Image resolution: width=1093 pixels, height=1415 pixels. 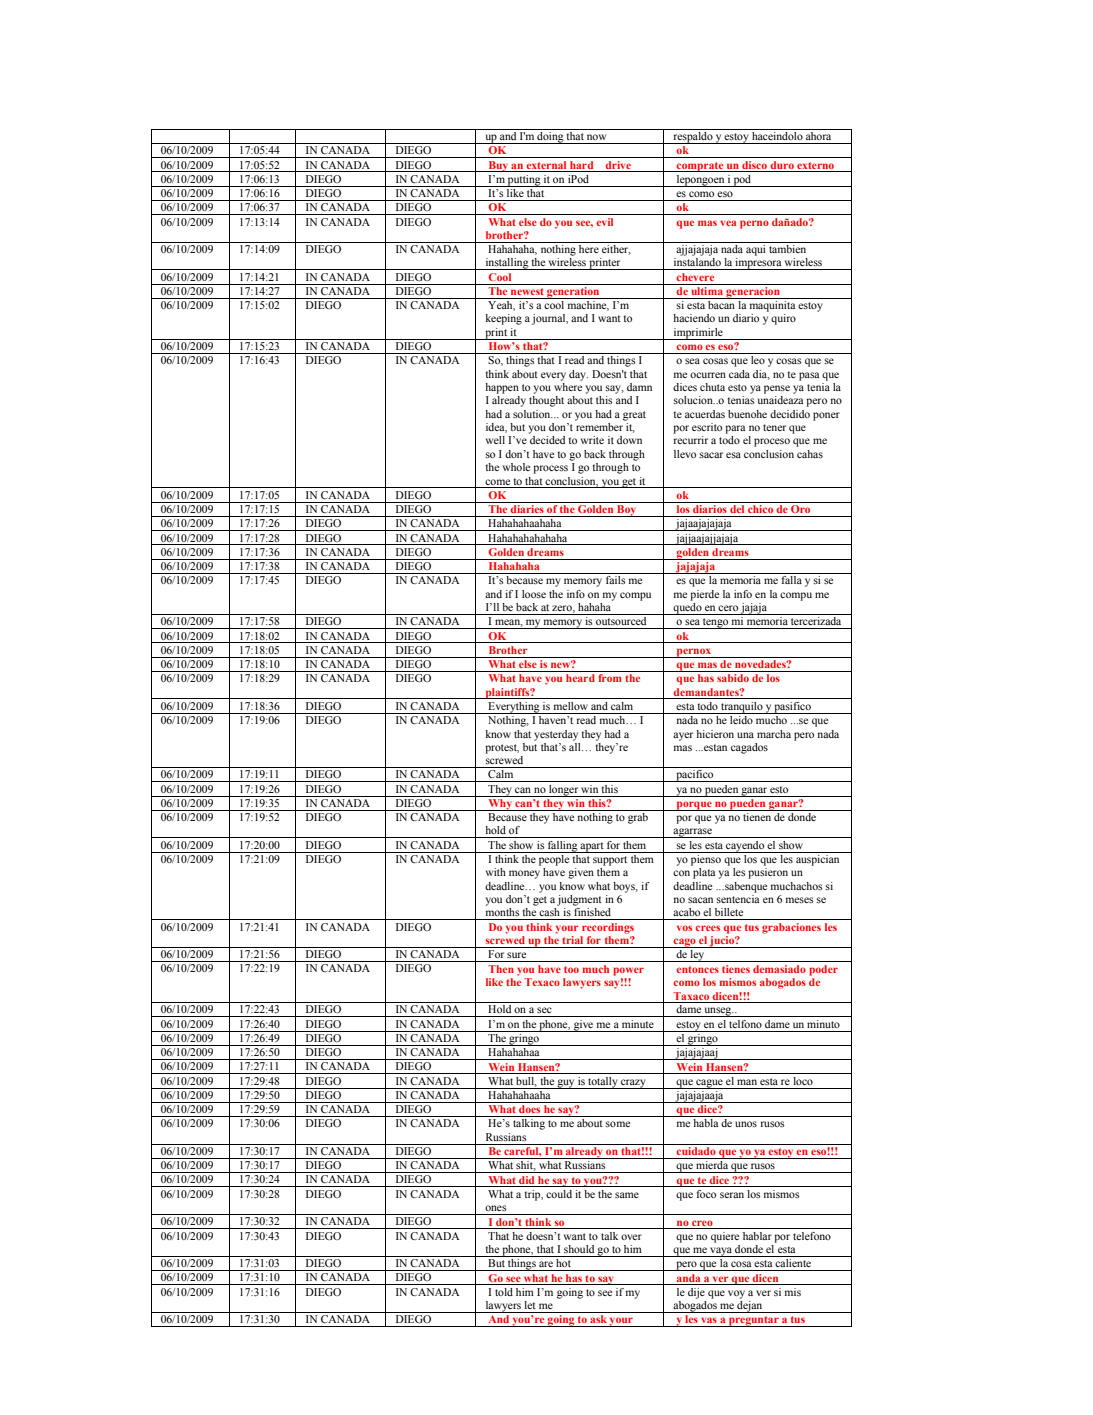 I want to click on falla, so click(x=792, y=580).
